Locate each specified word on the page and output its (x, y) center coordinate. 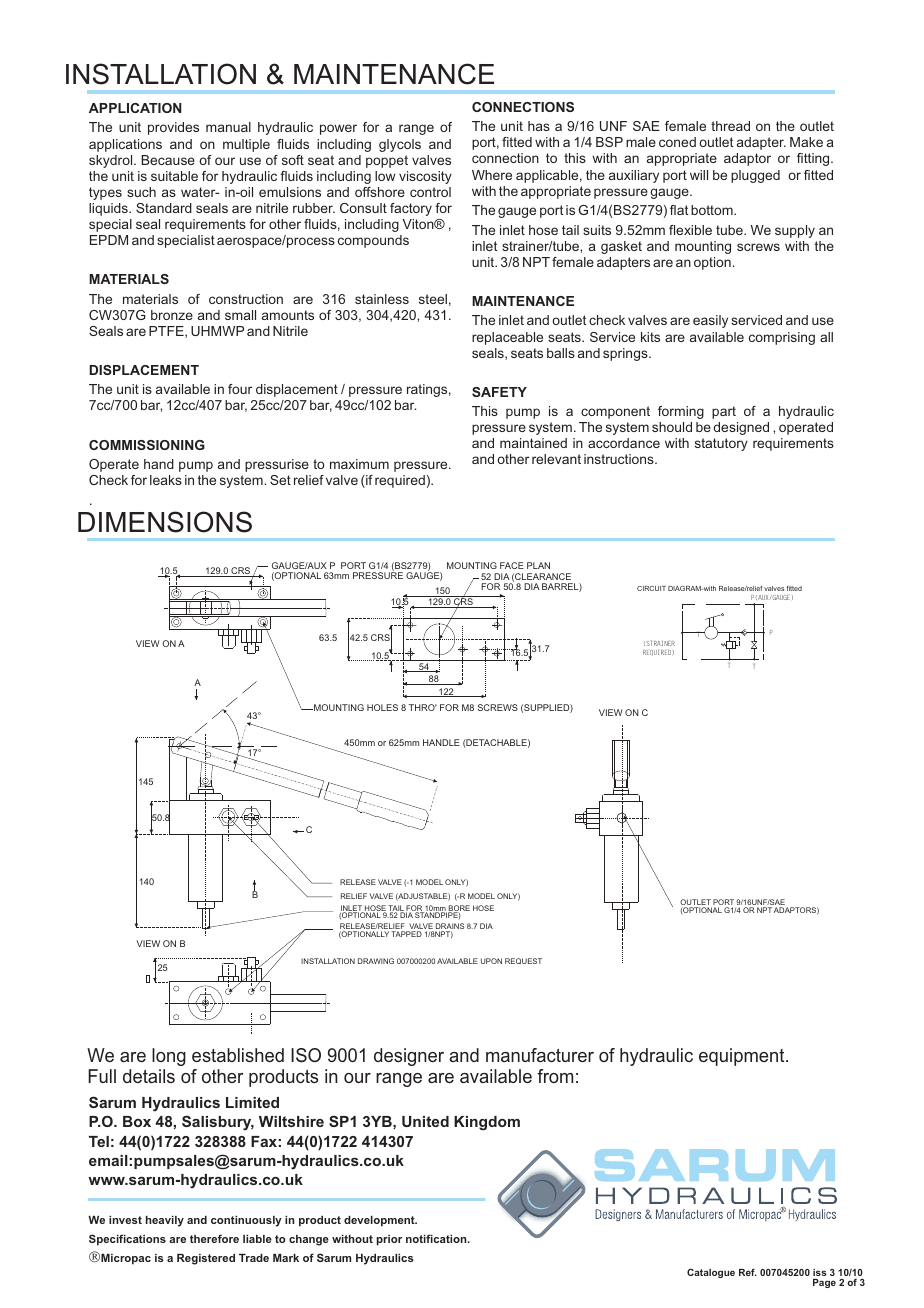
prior (389, 1240)
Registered (206, 1259)
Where (492, 175)
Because (168, 160)
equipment (743, 1057)
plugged (755, 176)
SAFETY (499, 392)
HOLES (382, 707)
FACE (512, 565)
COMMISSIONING (147, 445)
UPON (491, 961)
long (169, 1057)
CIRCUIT (651, 588)
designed (741, 428)
